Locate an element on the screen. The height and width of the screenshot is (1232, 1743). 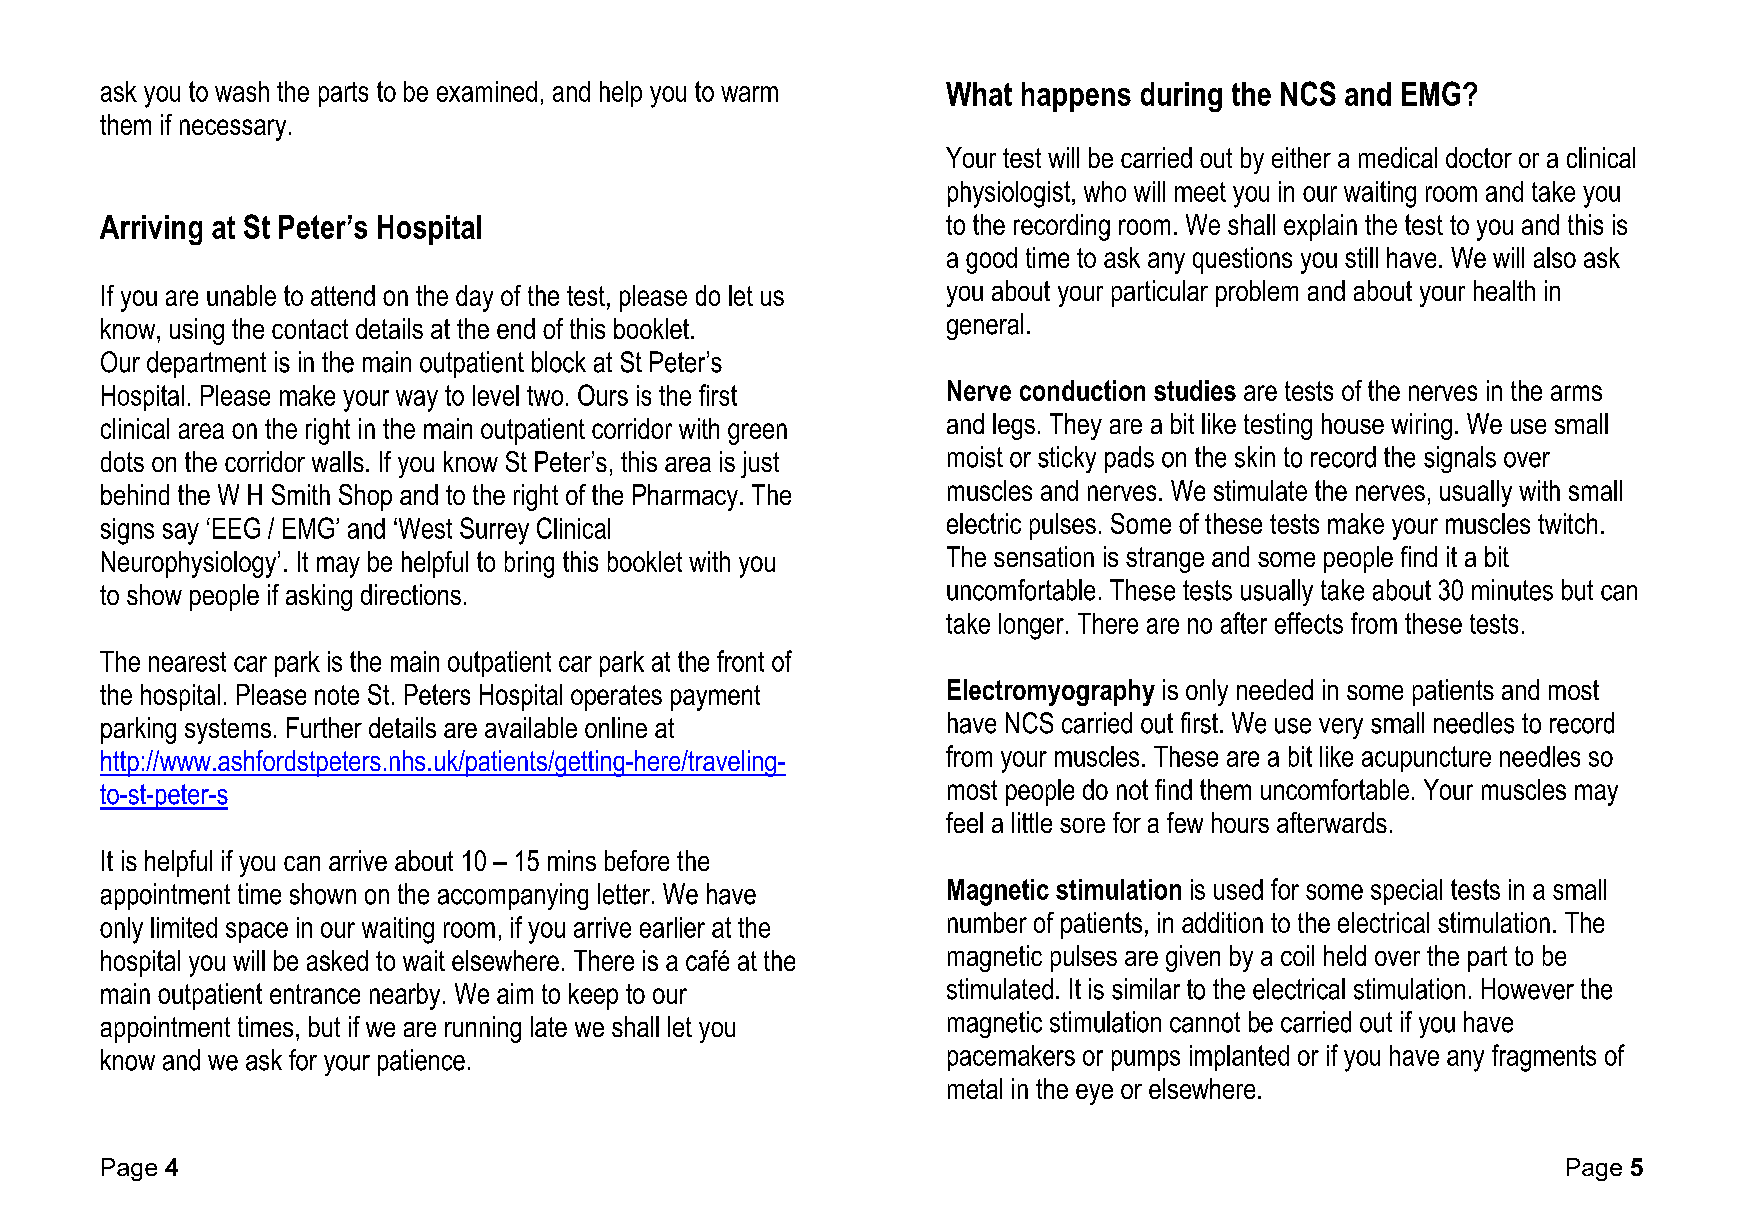
patience is located at coordinates (421, 1062).
